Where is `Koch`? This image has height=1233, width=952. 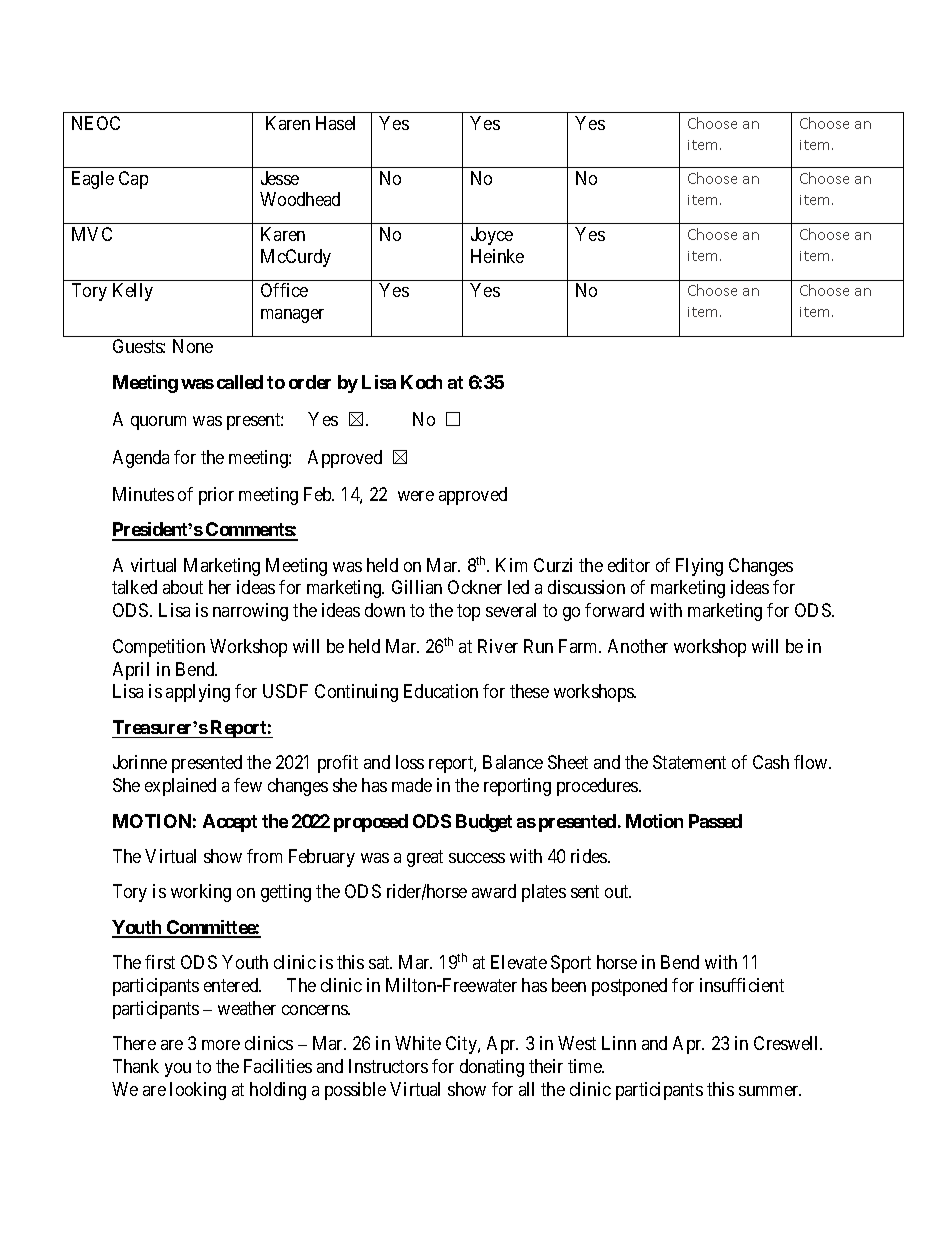 Koch is located at coordinates (421, 382).
